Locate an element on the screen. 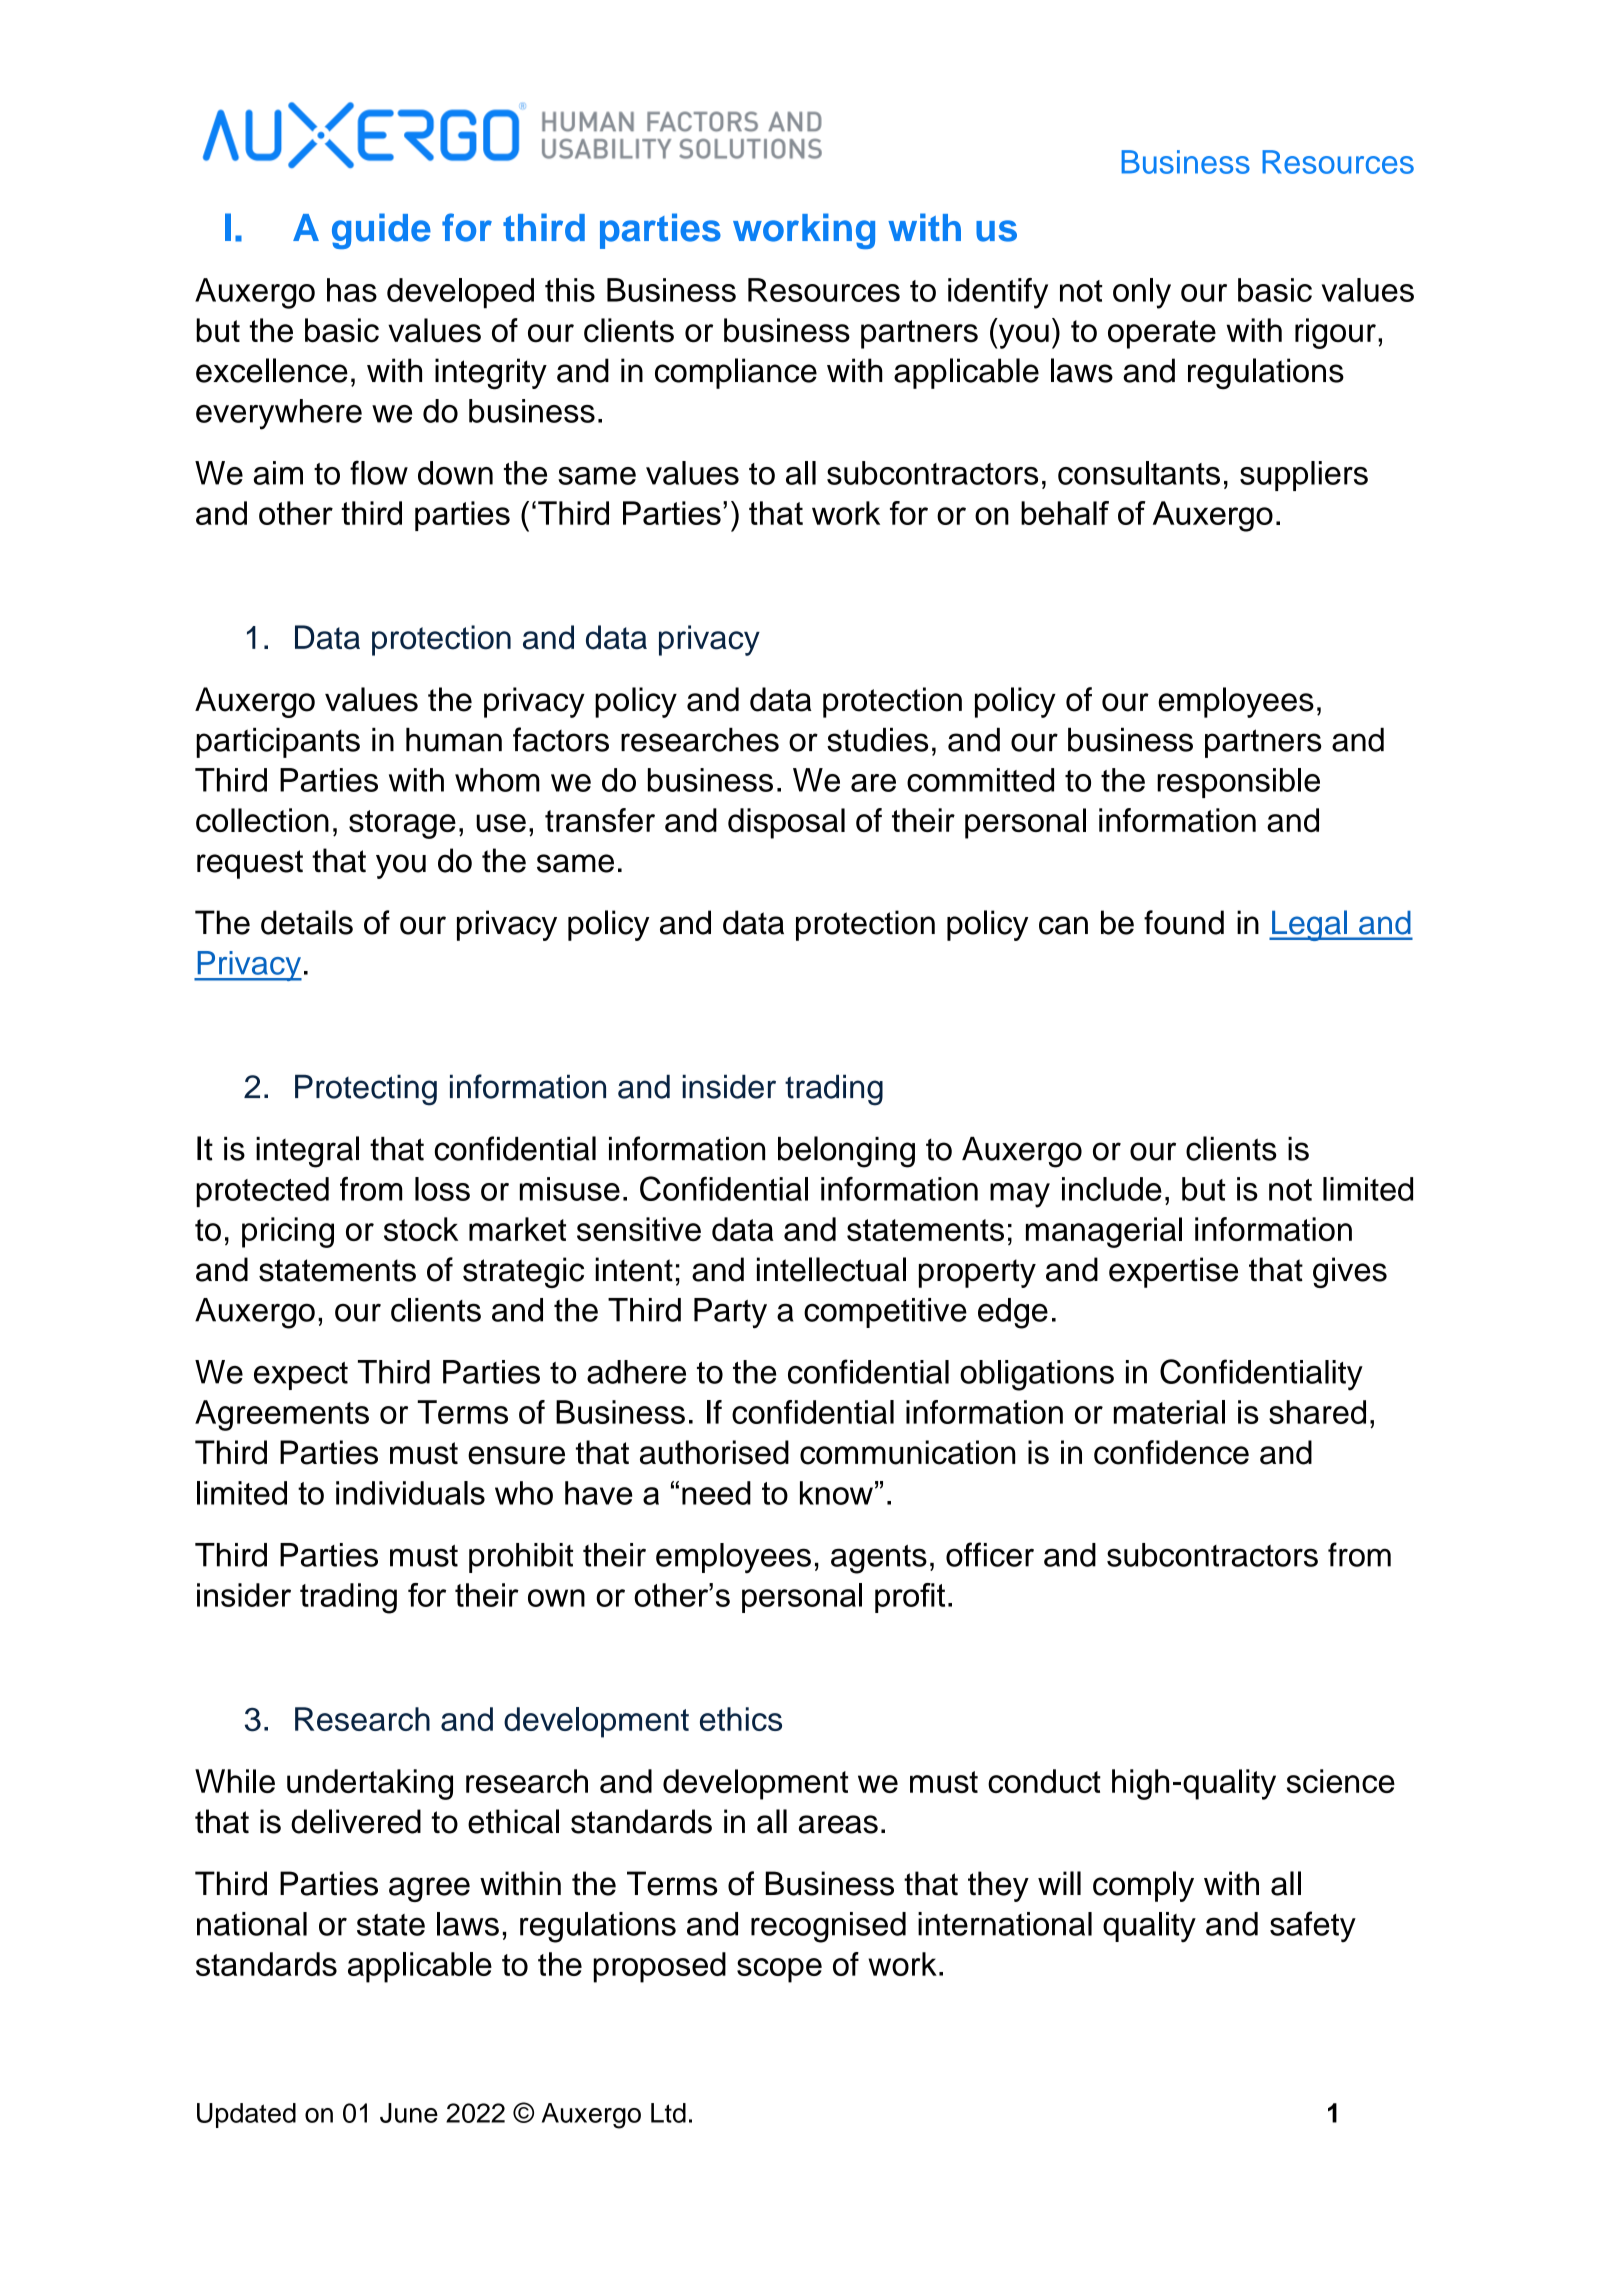 This screenshot has height=2279, width=1611. June is located at coordinates (409, 2113).
